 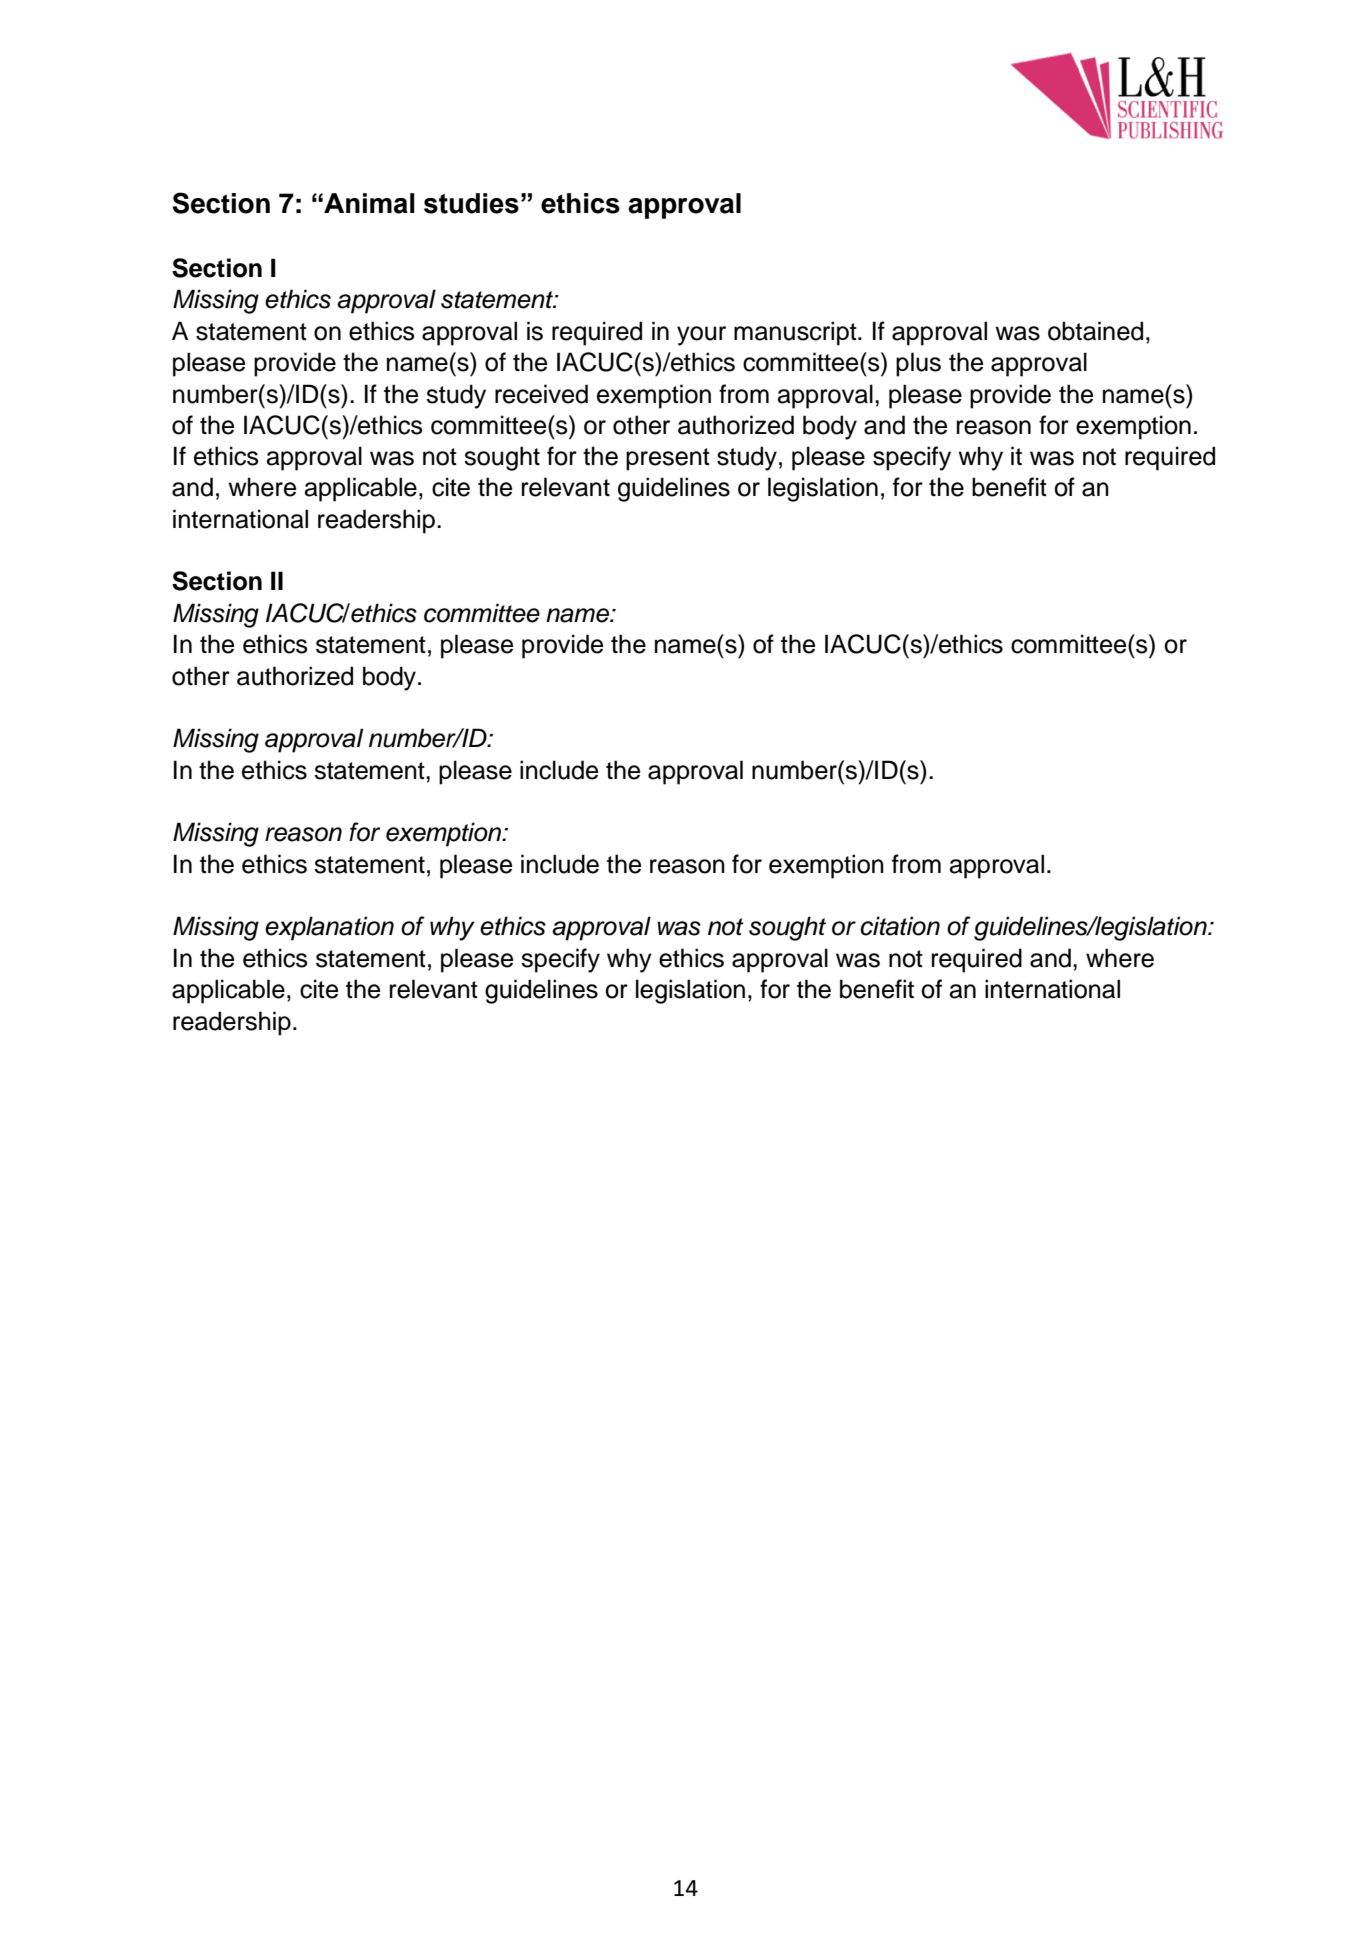 What do you see at coordinates (900, 926) in the page?
I see `citation` at bounding box center [900, 926].
